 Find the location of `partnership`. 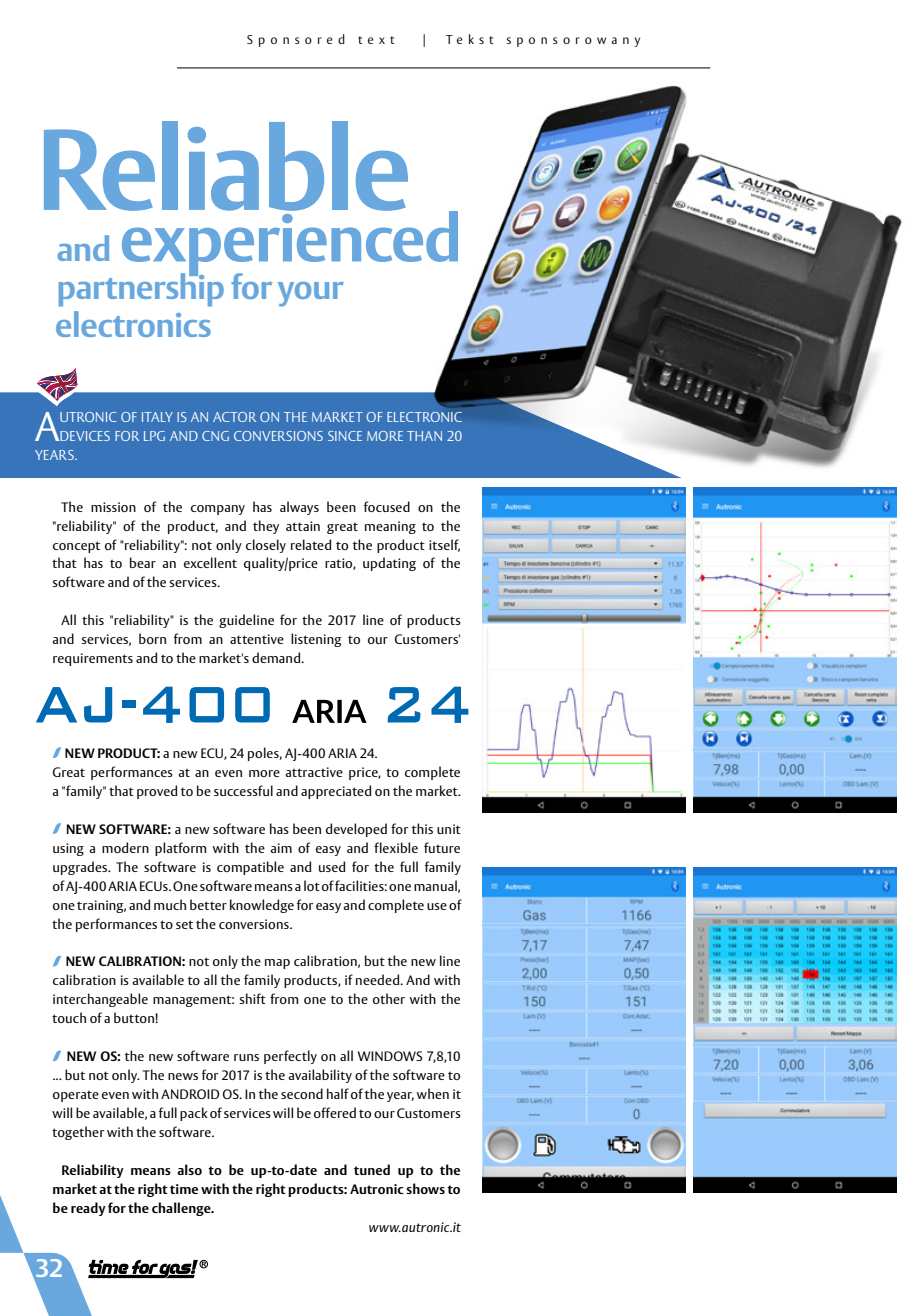

partnership is located at coordinates (141, 289).
